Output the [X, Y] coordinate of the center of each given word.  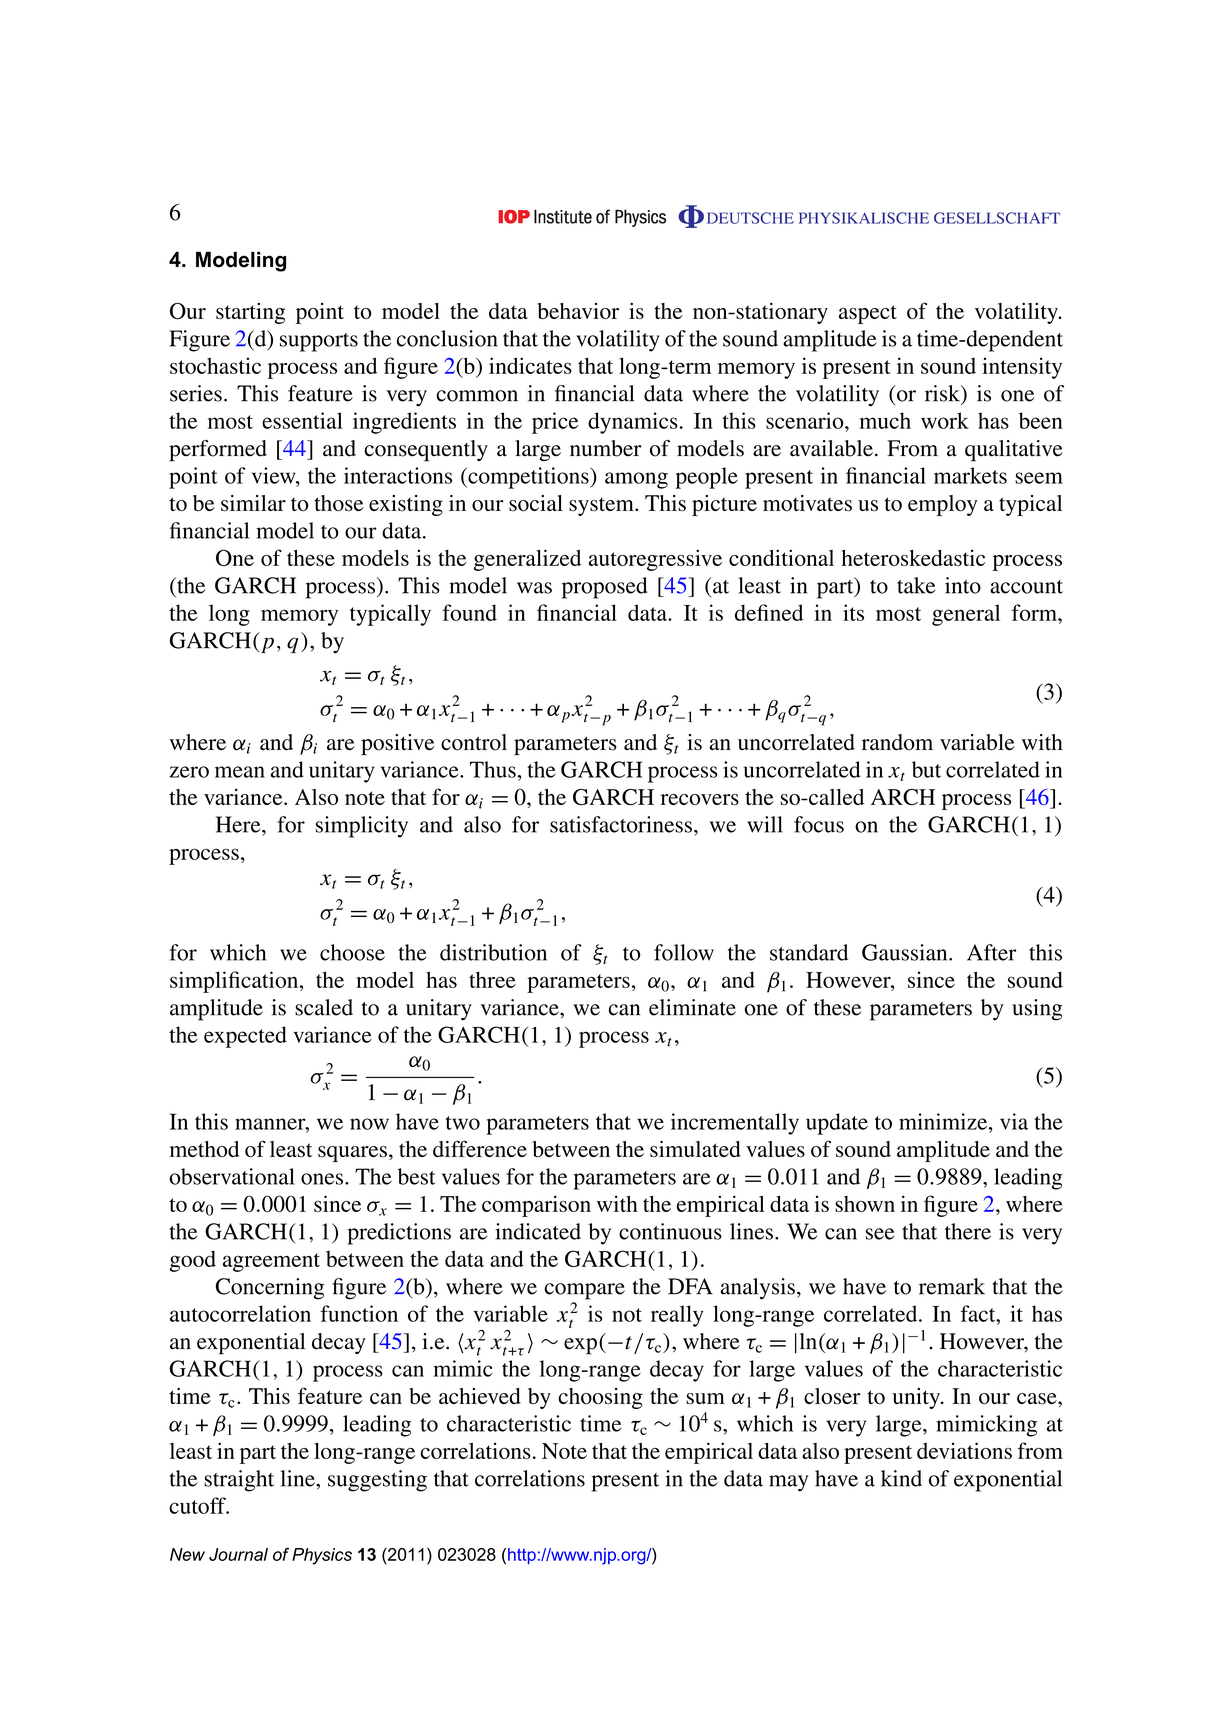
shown [865, 1204]
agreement [271, 1262]
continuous [670, 1231]
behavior [578, 311]
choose [352, 952]
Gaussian [906, 952]
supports [319, 342]
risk [943, 393]
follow [684, 952]
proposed [604, 588]
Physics [322, 1556]
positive [397, 744]
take [916, 585]
